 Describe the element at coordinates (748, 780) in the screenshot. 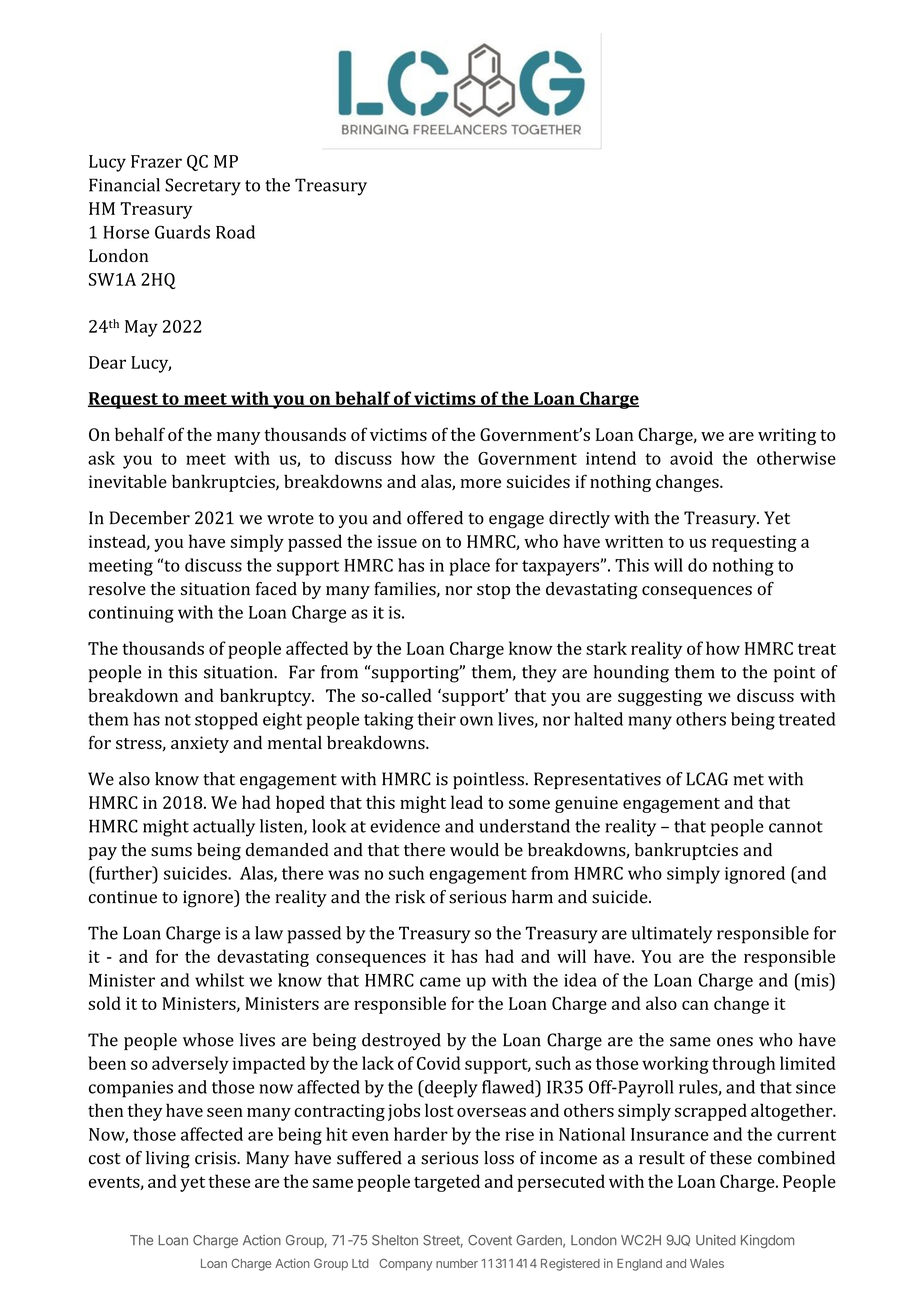

I see `met` at that location.
